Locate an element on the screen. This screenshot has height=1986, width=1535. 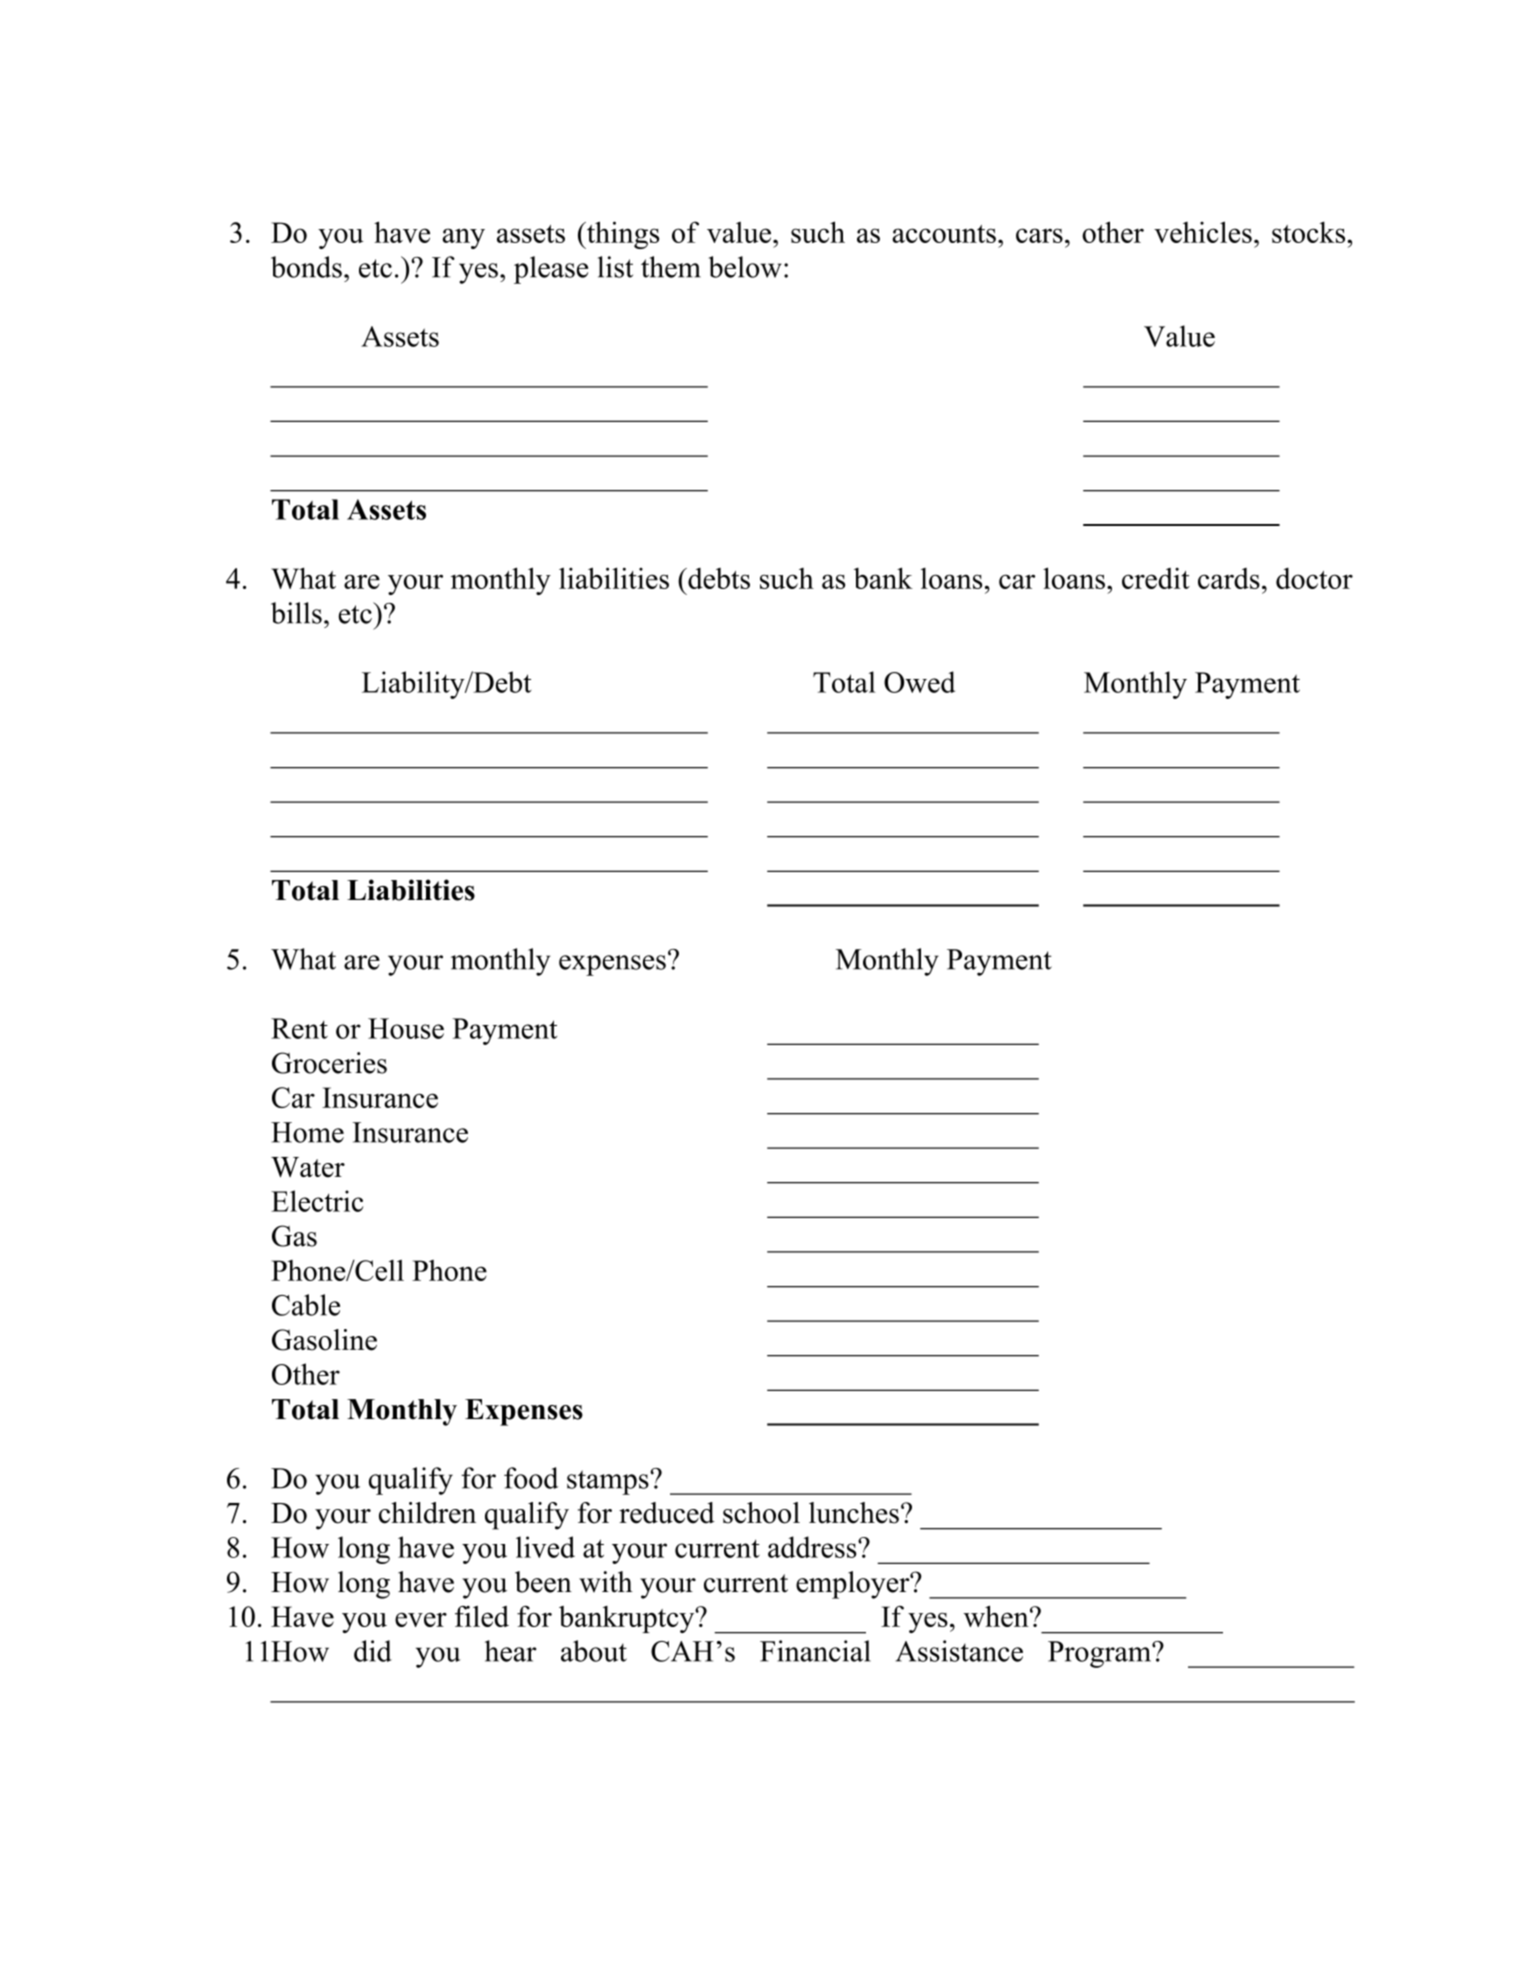
any is located at coordinates (463, 238).
